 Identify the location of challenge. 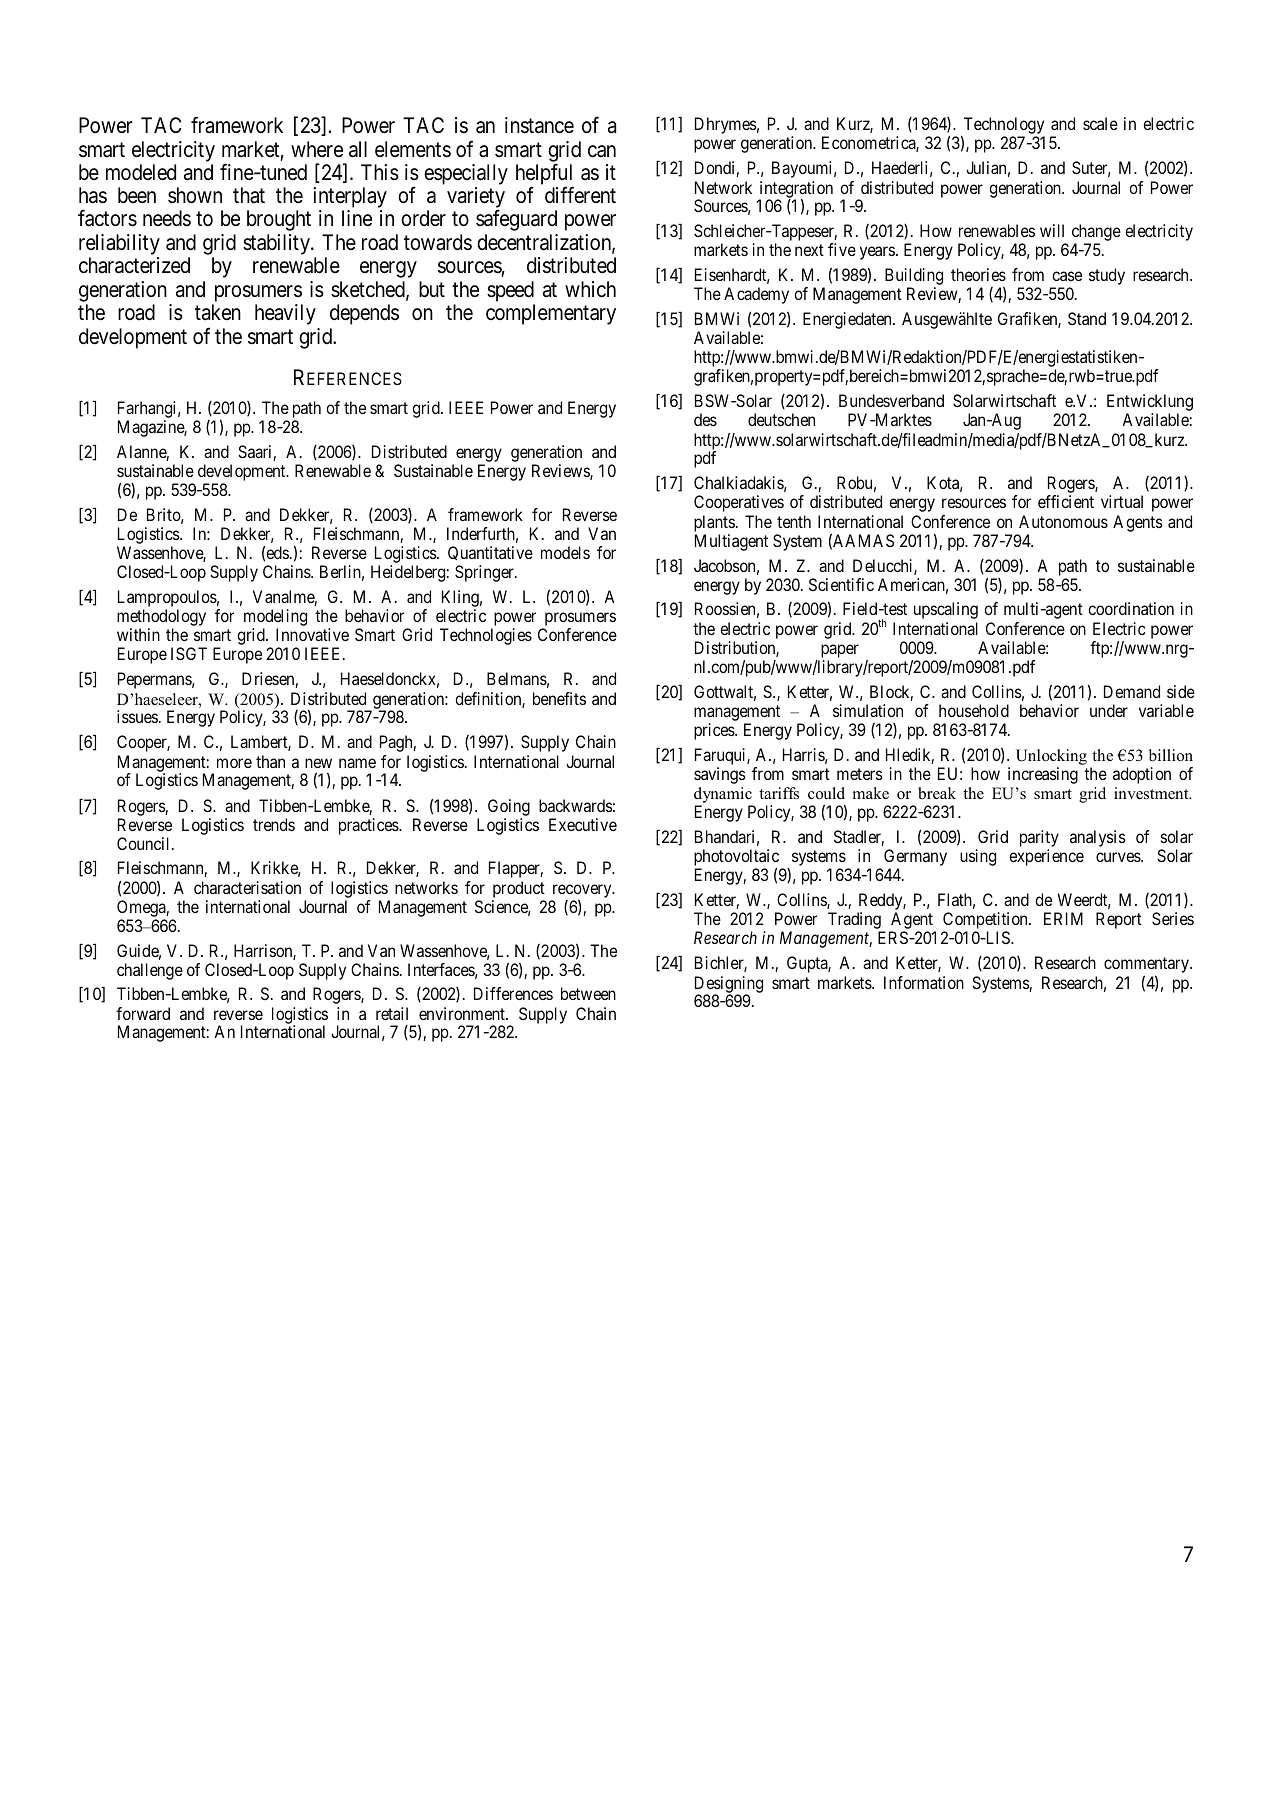
(150, 971).
